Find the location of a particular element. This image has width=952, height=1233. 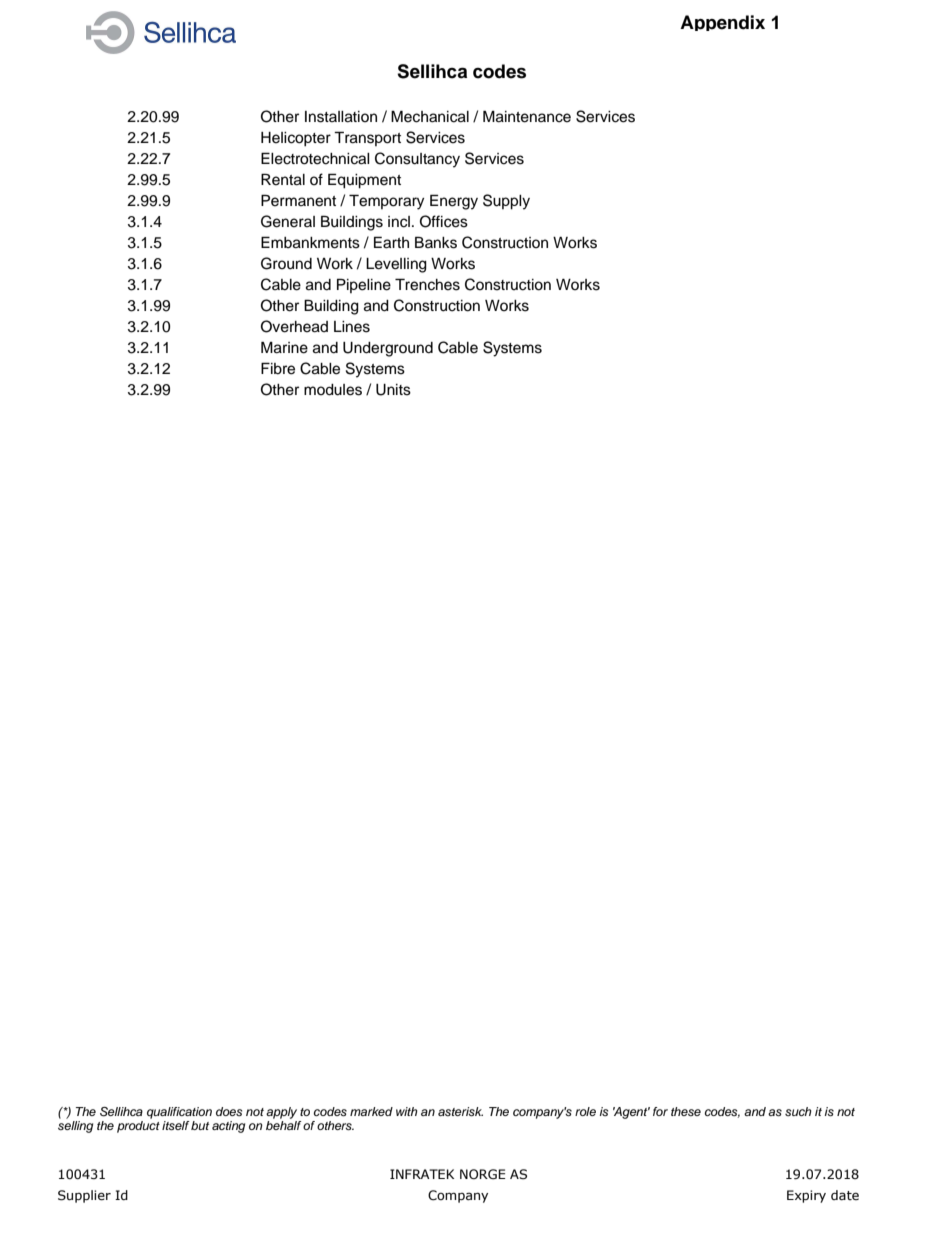

Appendix is located at coordinates (722, 23).
